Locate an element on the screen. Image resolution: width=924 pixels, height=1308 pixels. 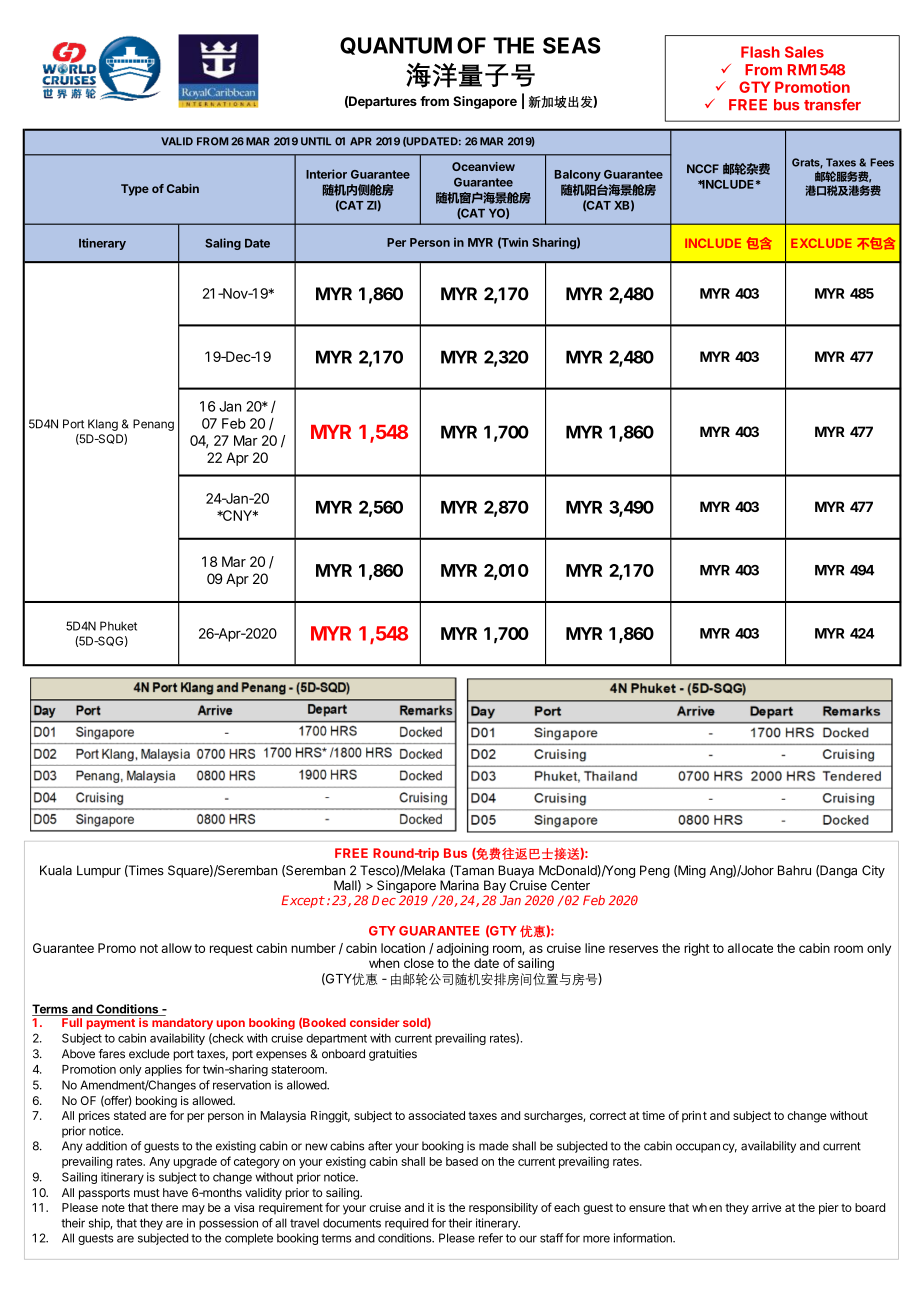
responsibility is located at coordinates (503, 1209).
